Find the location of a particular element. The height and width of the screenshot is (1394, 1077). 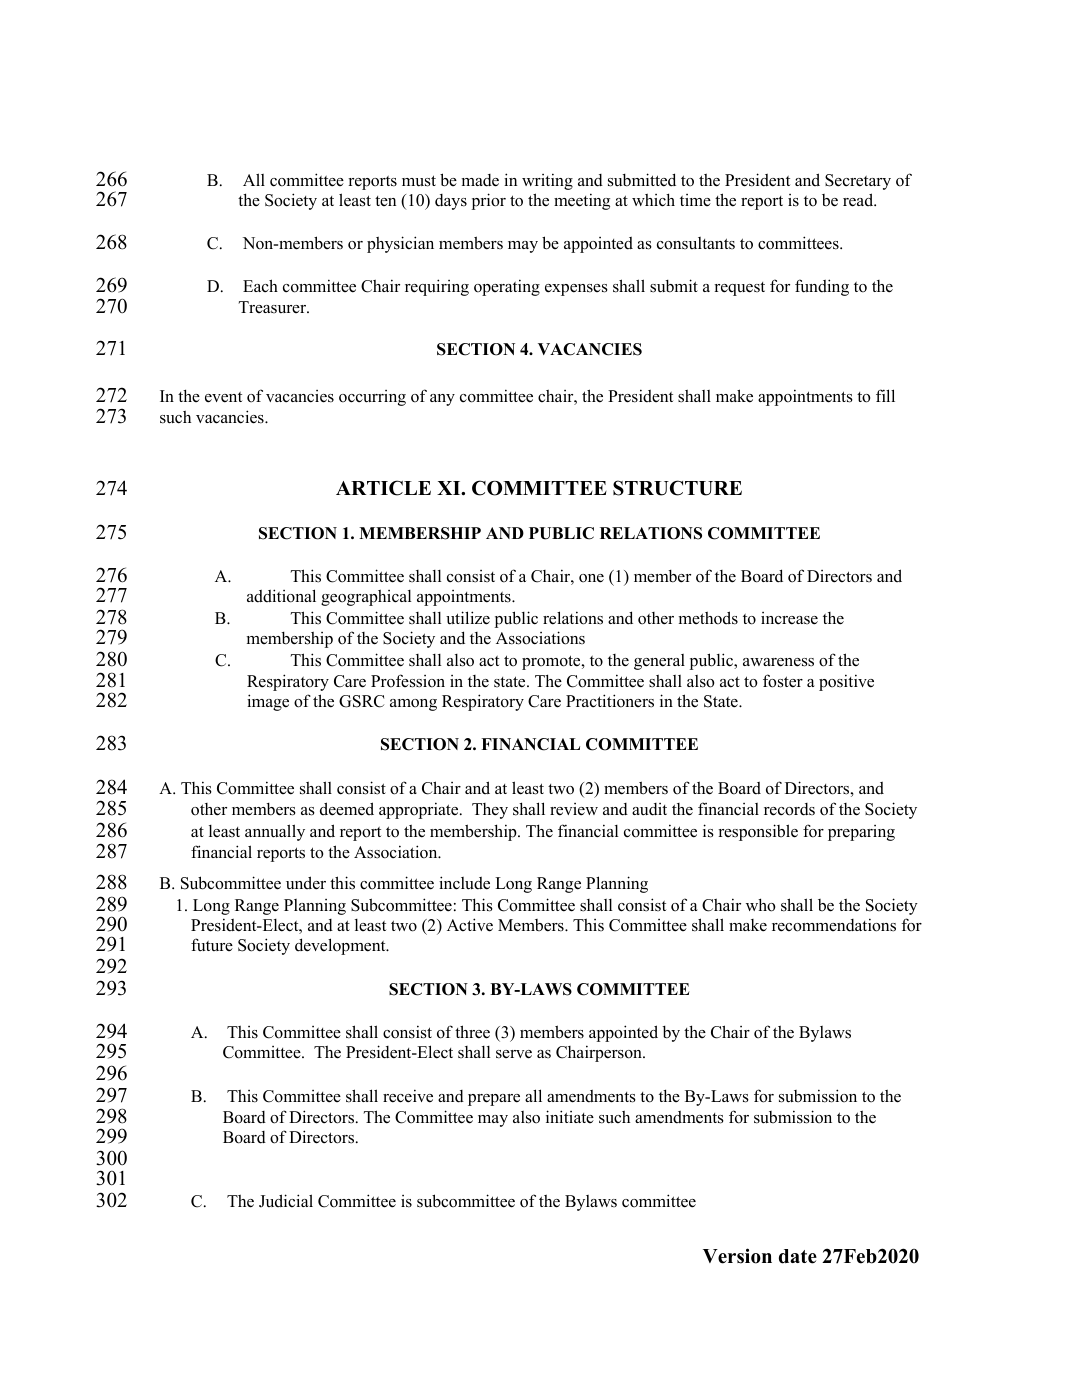

recommendations is located at coordinates (834, 925).
